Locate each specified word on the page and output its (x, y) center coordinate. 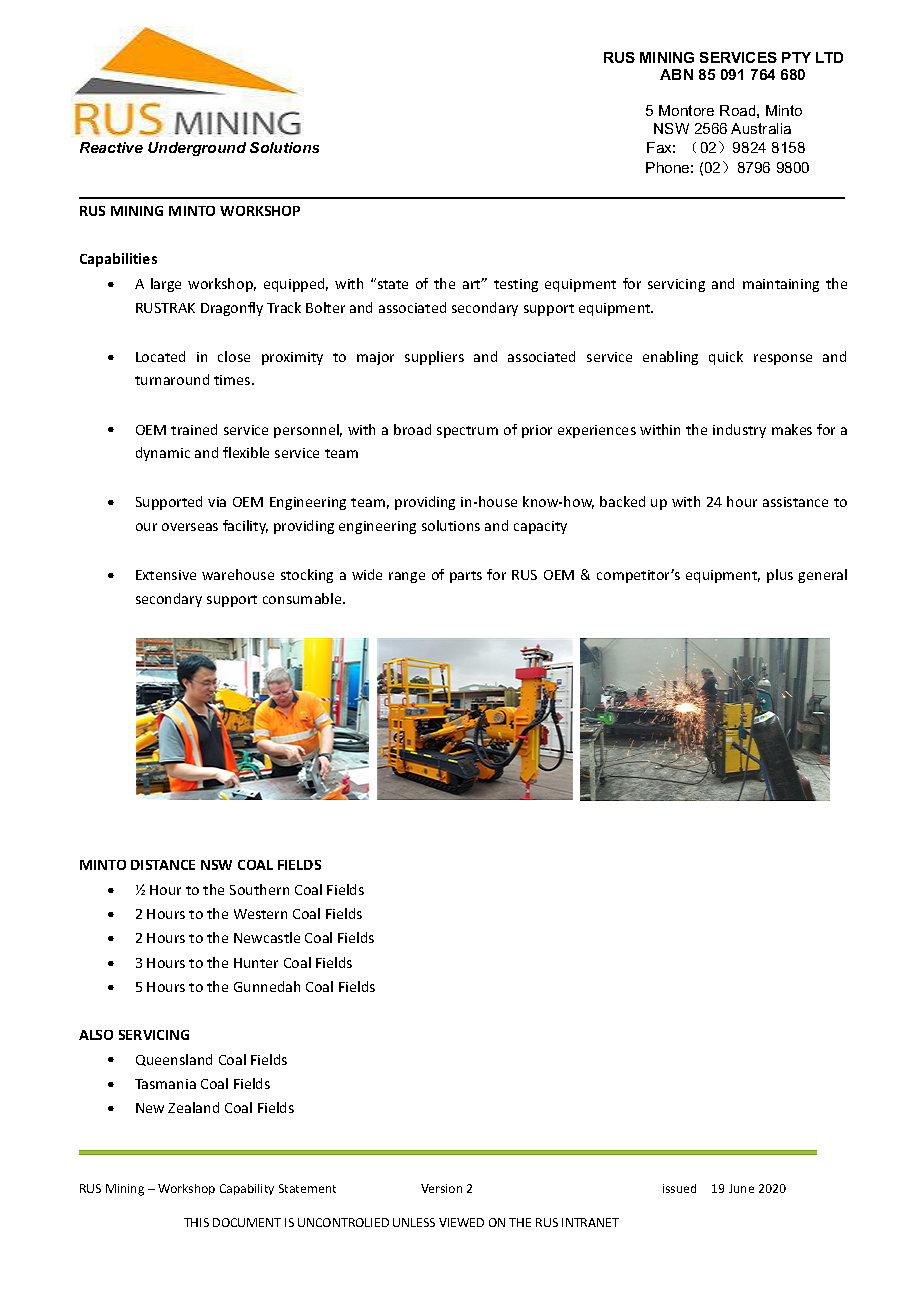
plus (780, 576)
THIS (196, 1222)
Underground (197, 149)
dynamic (163, 454)
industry (739, 431)
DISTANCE (163, 865)
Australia (761, 128)
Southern (259, 889)
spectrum (467, 432)
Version (441, 1188)
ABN (676, 74)
